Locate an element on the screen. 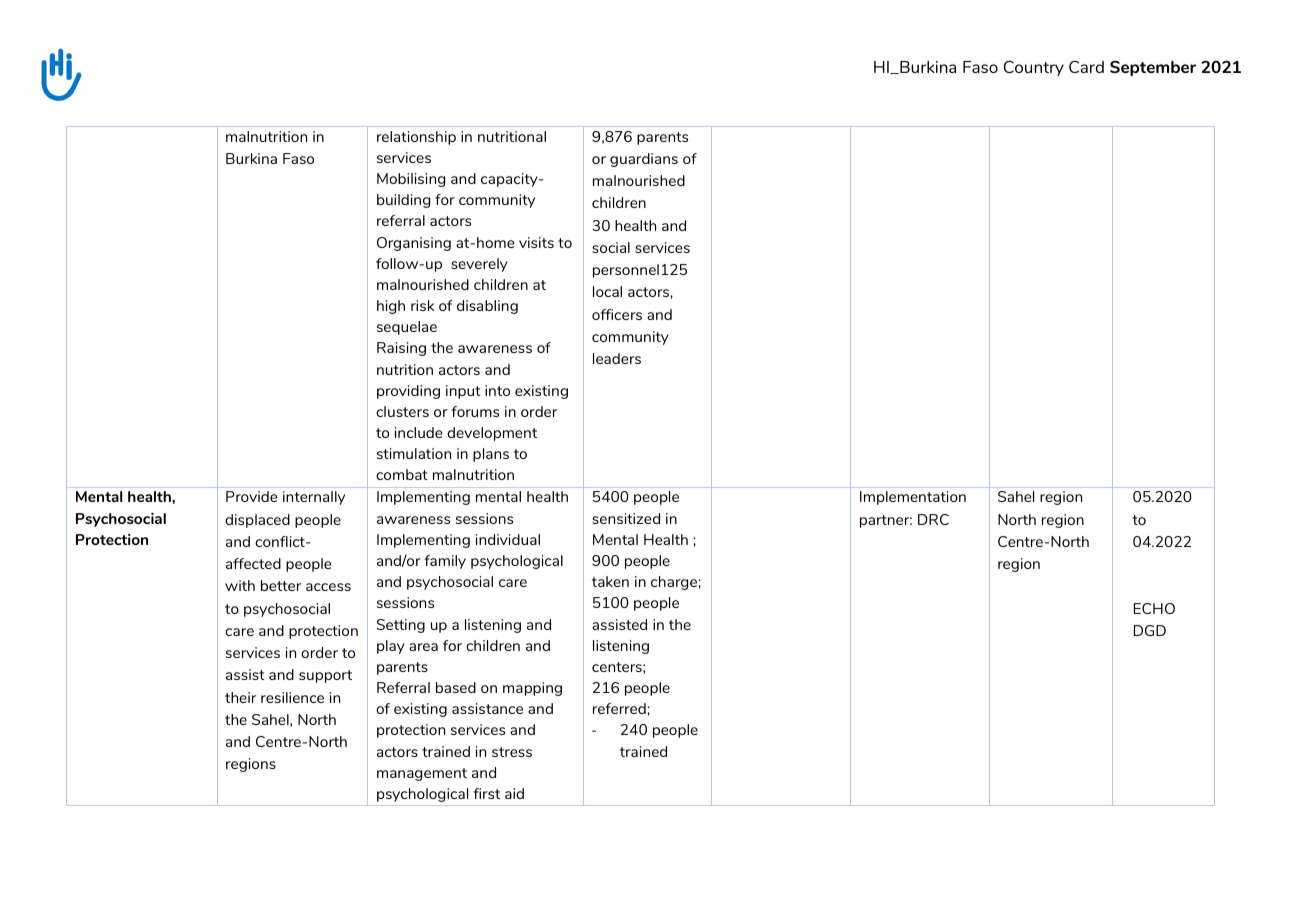 The image size is (1308, 924). management is located at coordinates (422, 774).
